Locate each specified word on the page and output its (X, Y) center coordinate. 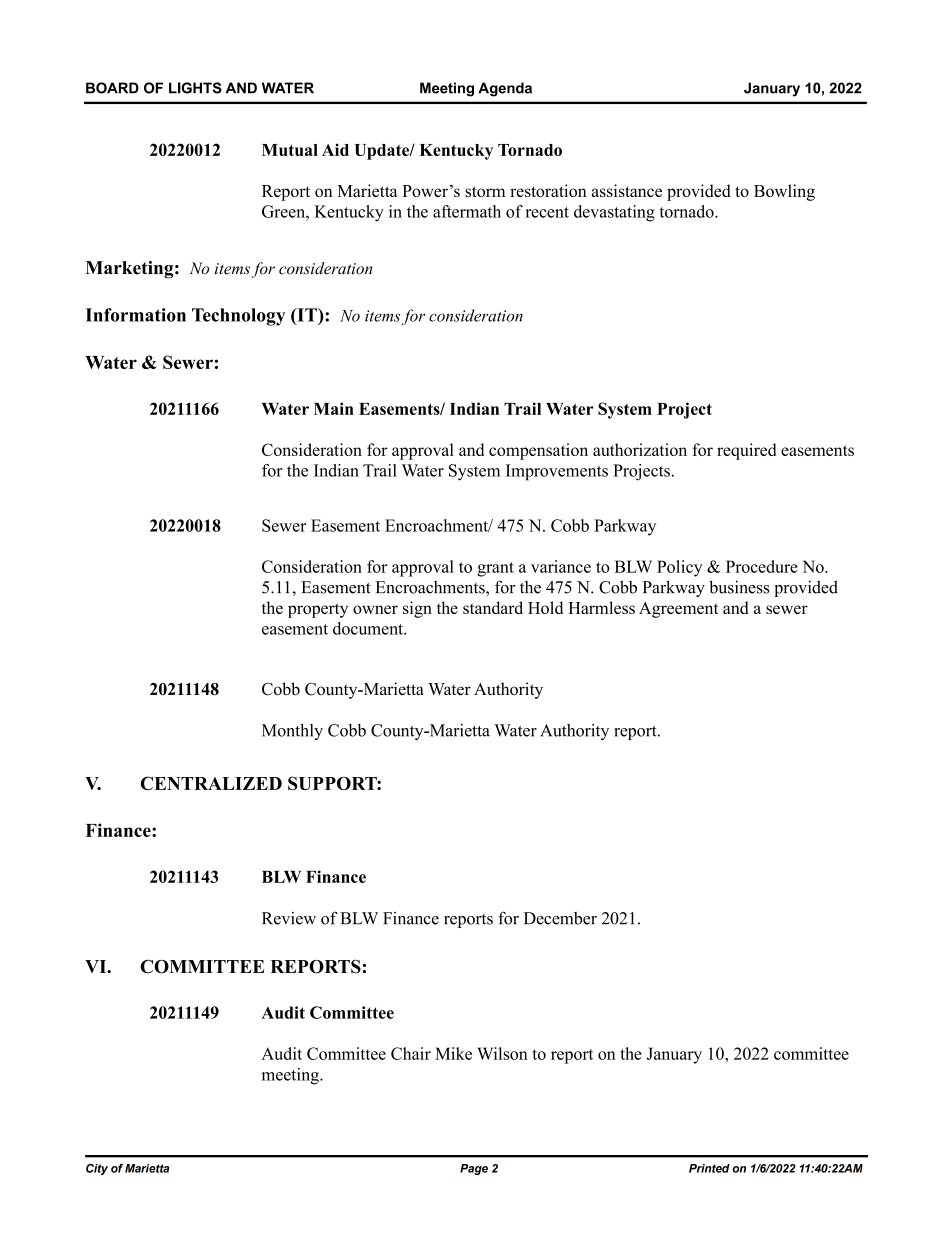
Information (136, 315)
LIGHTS (195, 88)
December (560, 918)
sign (417, 609)
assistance (627, 190)
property (318, 610)
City (97, 1169)
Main (334, 408)
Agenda (505, 89)
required (746, 451)
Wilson (502, 1053)
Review (289, 918)
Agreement (679, 610)
